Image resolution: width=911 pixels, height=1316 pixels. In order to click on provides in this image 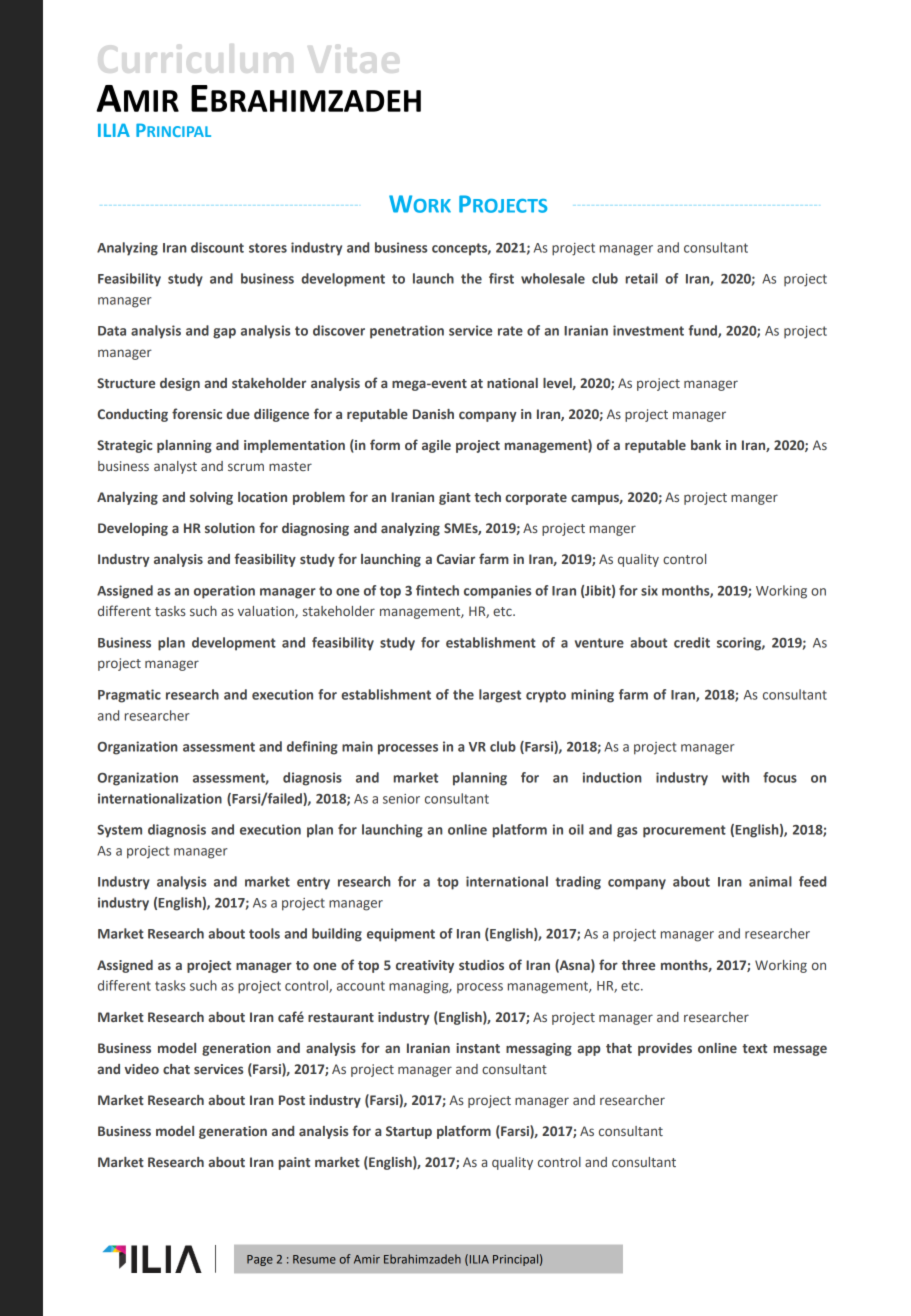, I will do `click(665, 1049)`.
